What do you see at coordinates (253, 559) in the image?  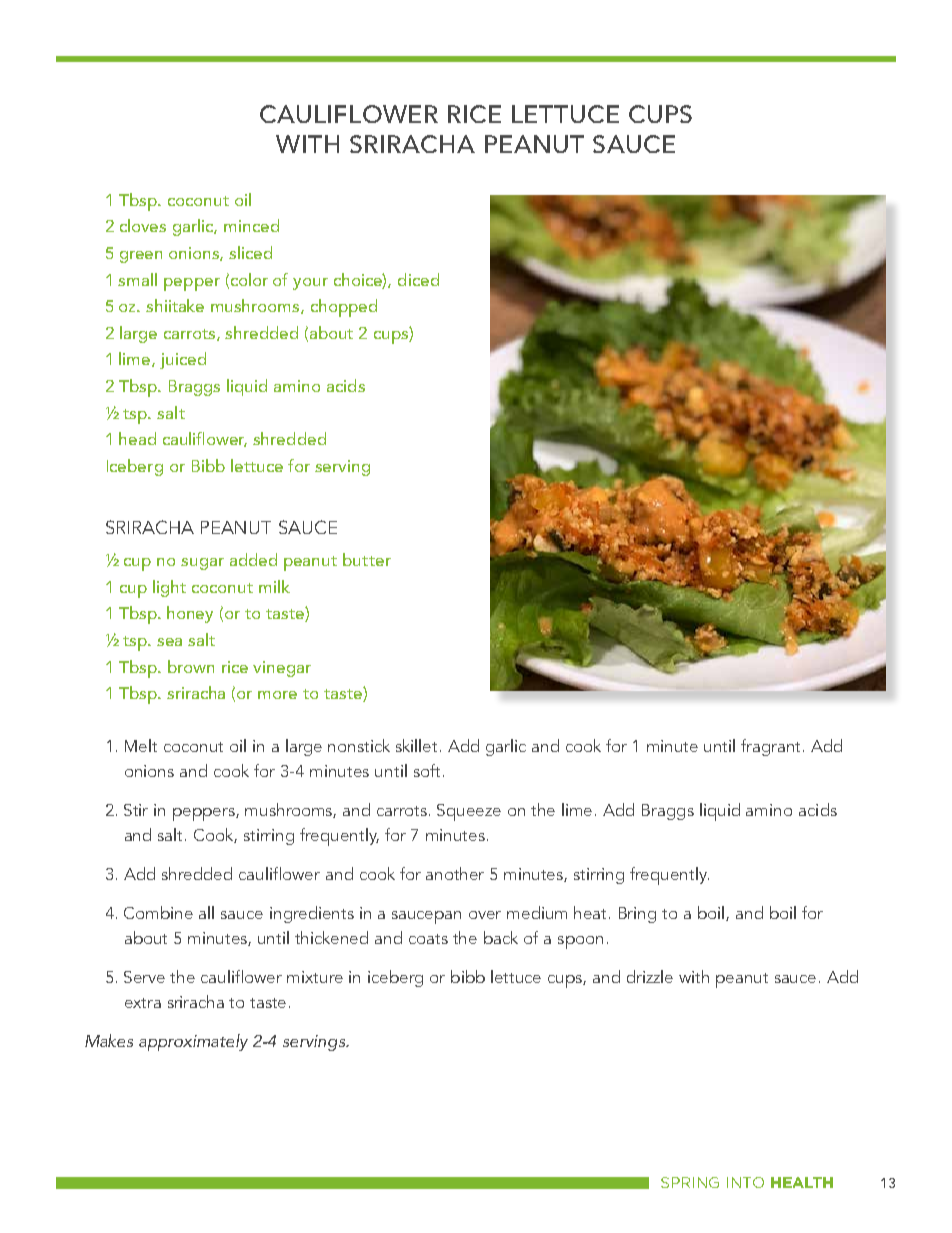 I see `added` at bounding box center [253, 559].
